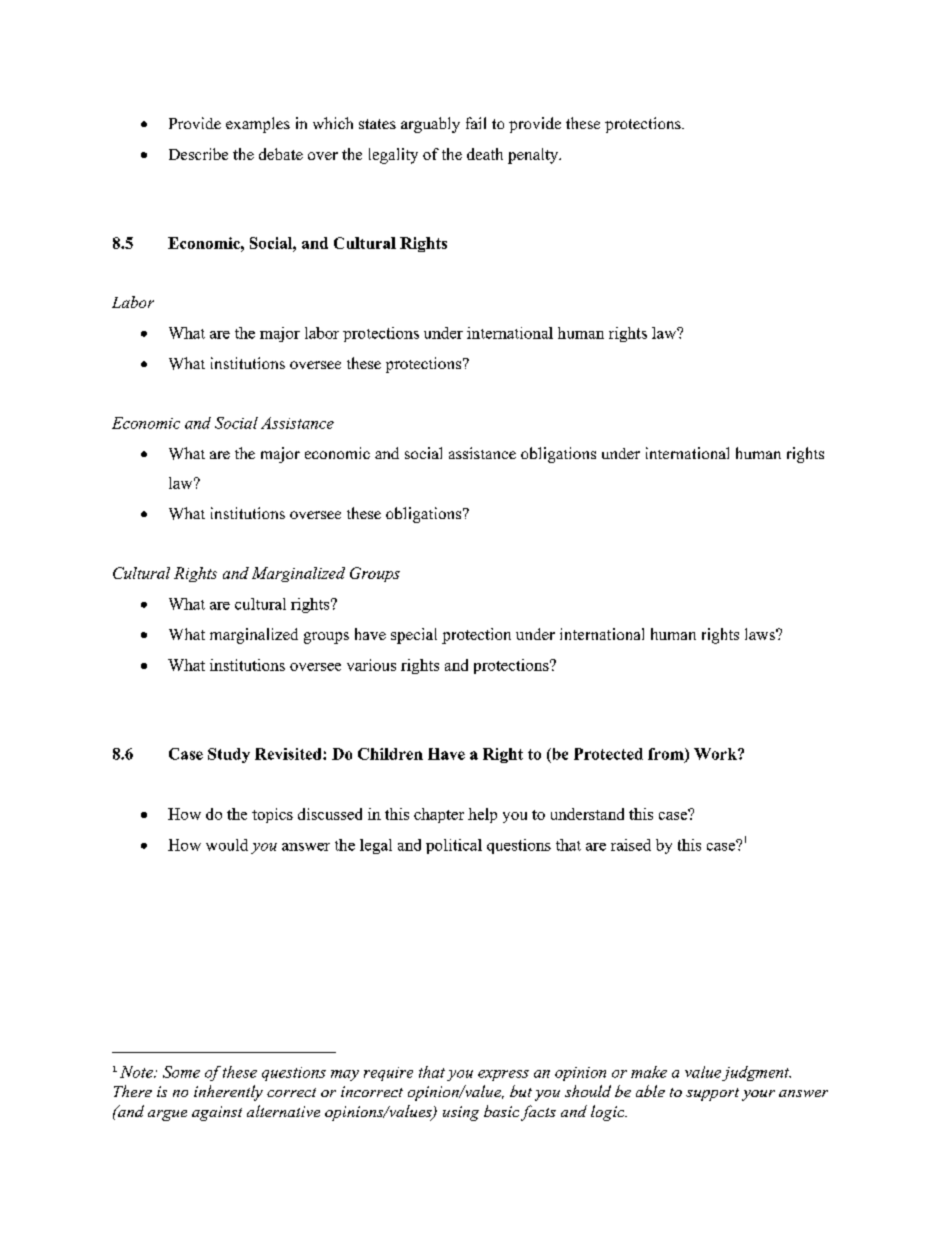 The height and width of the screenshot is (1233, 952). What do you see at coordinates (228, 1093) in the screenshot?
I see `inherently` at bounding box center [228, 1093].
